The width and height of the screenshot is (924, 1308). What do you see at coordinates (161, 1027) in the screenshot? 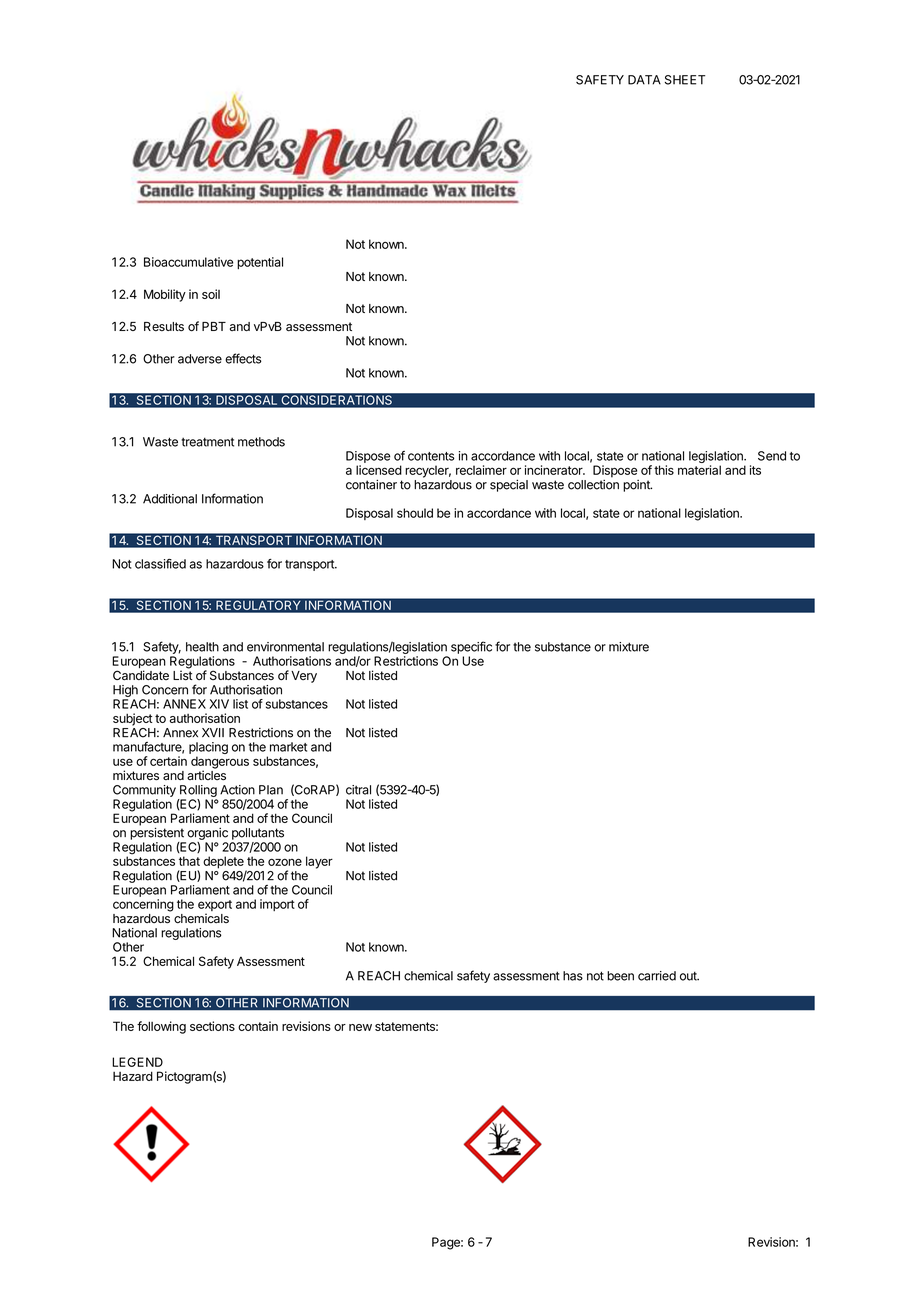
I see `following` at bounding box center [161, 1027].
